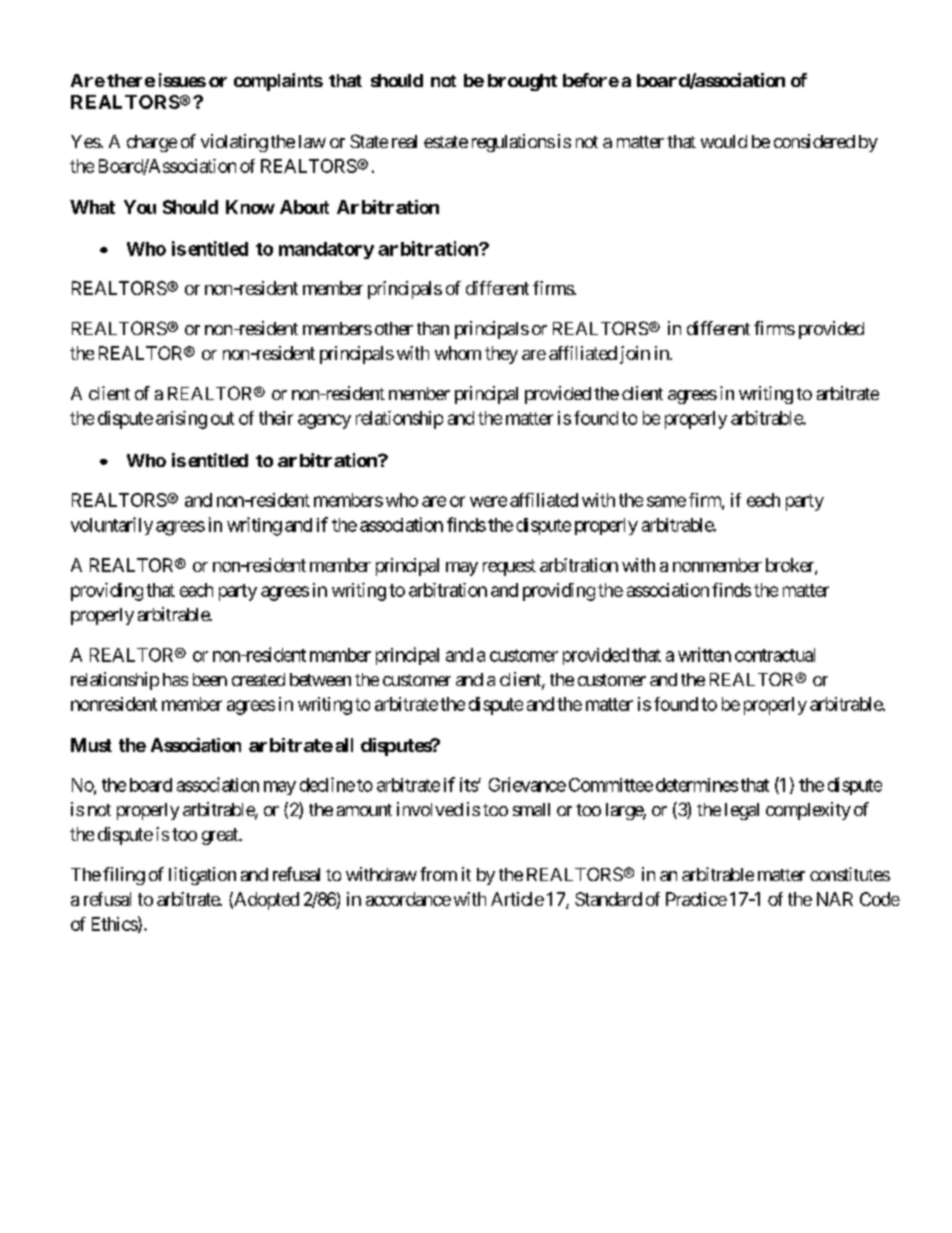  Describe the element at coordinates (320, 679) in the document. I see `between` at that location.
